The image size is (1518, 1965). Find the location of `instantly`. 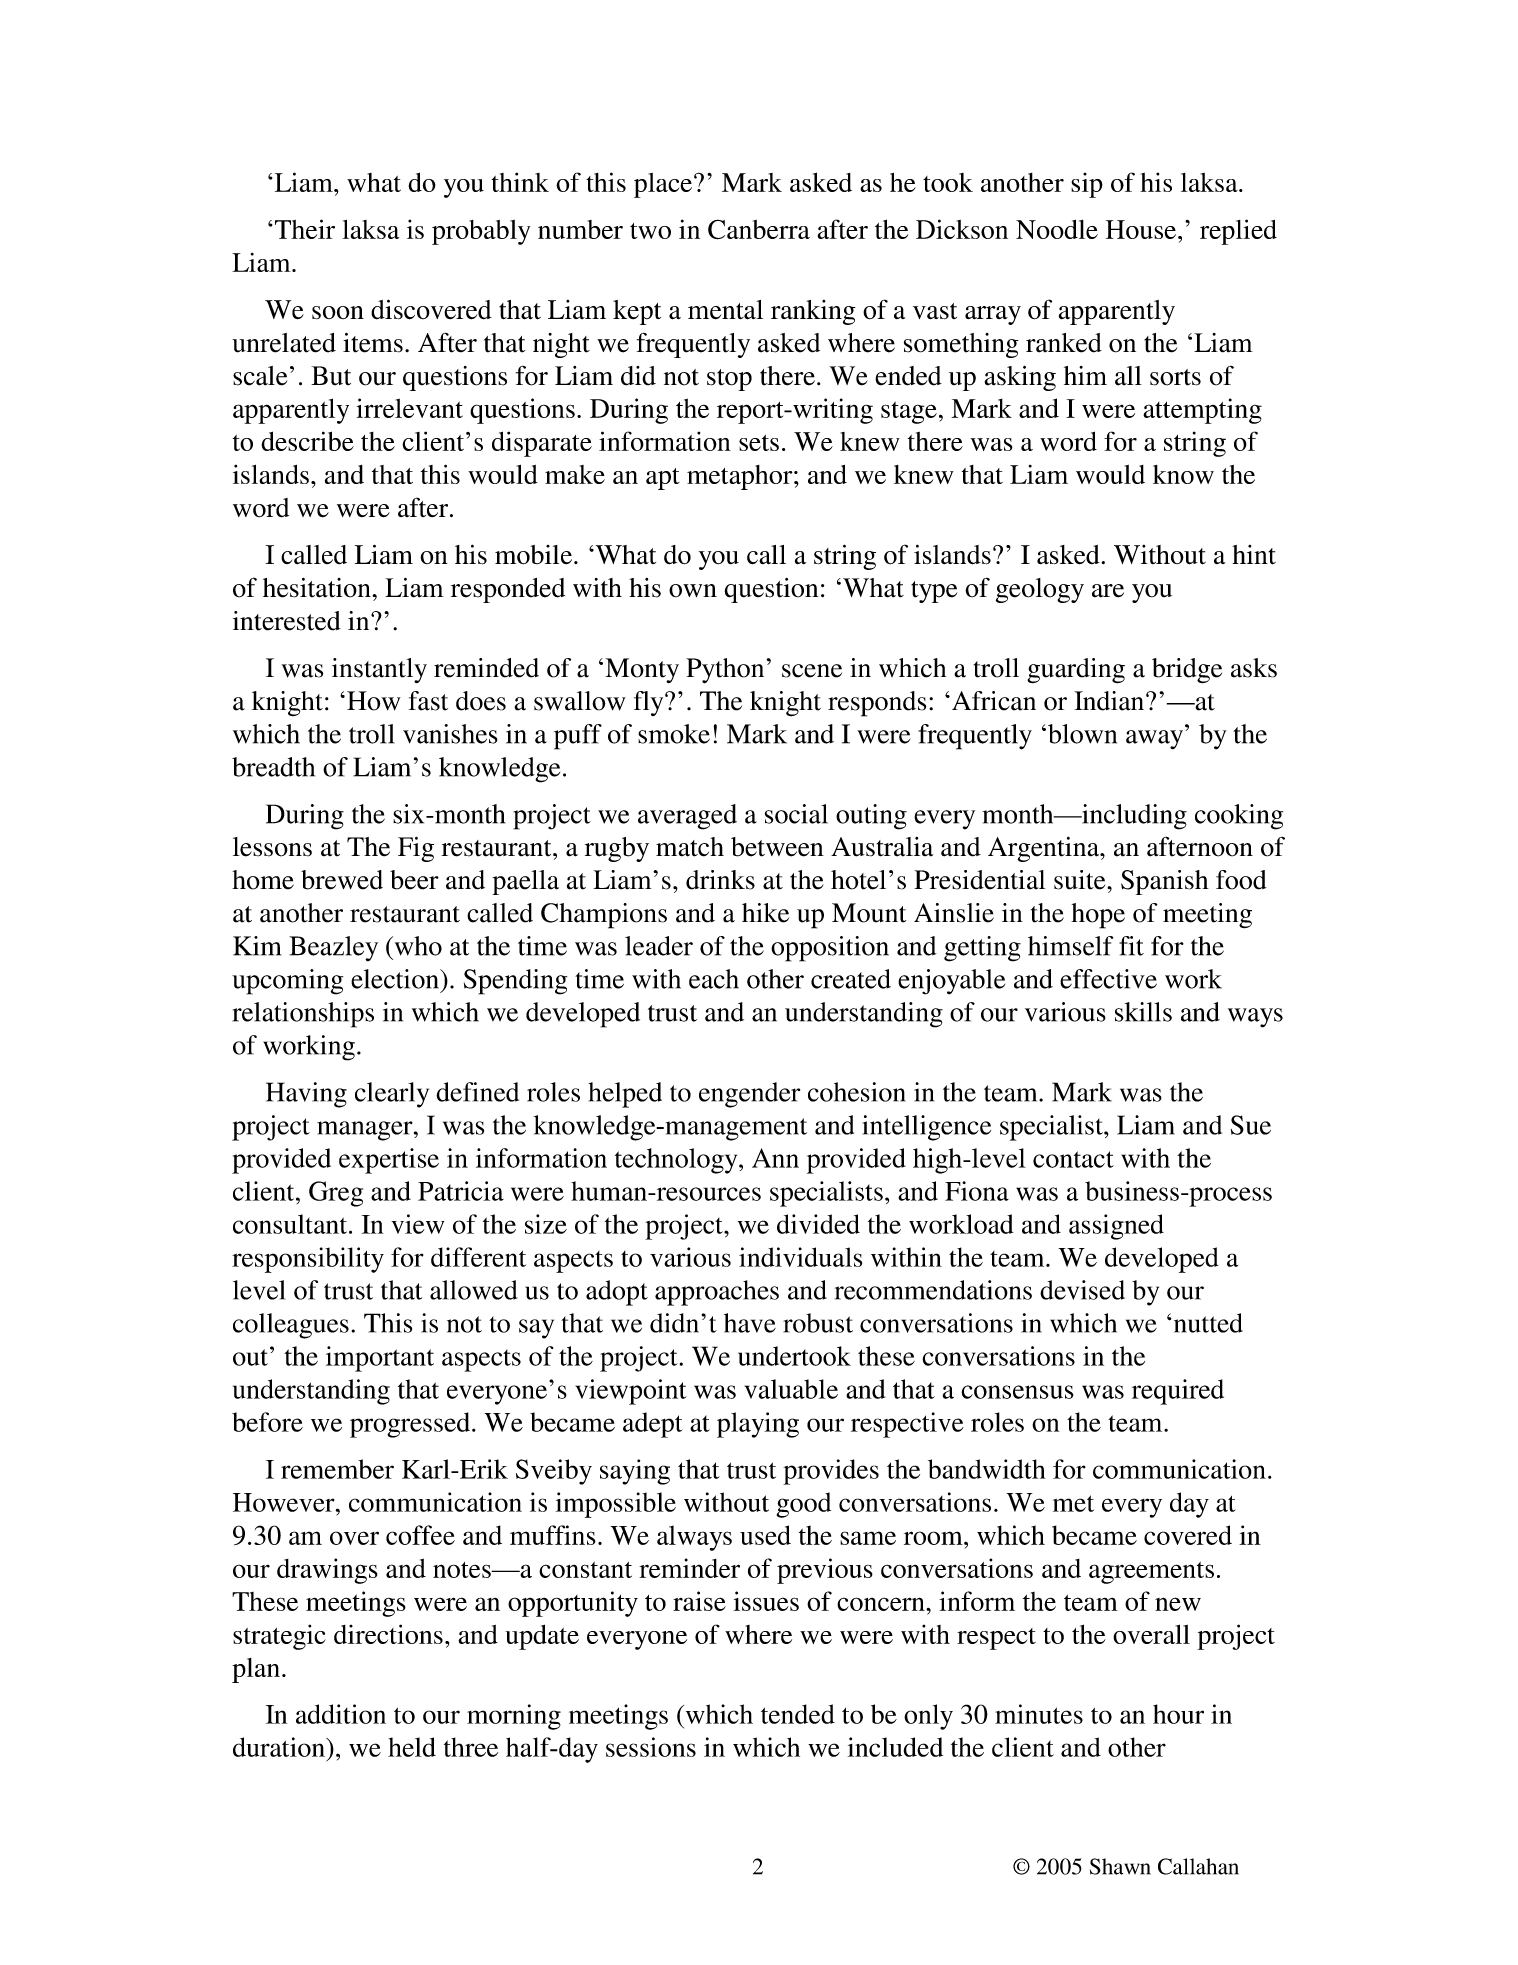

instantly is located at coordinates (379, 670).
